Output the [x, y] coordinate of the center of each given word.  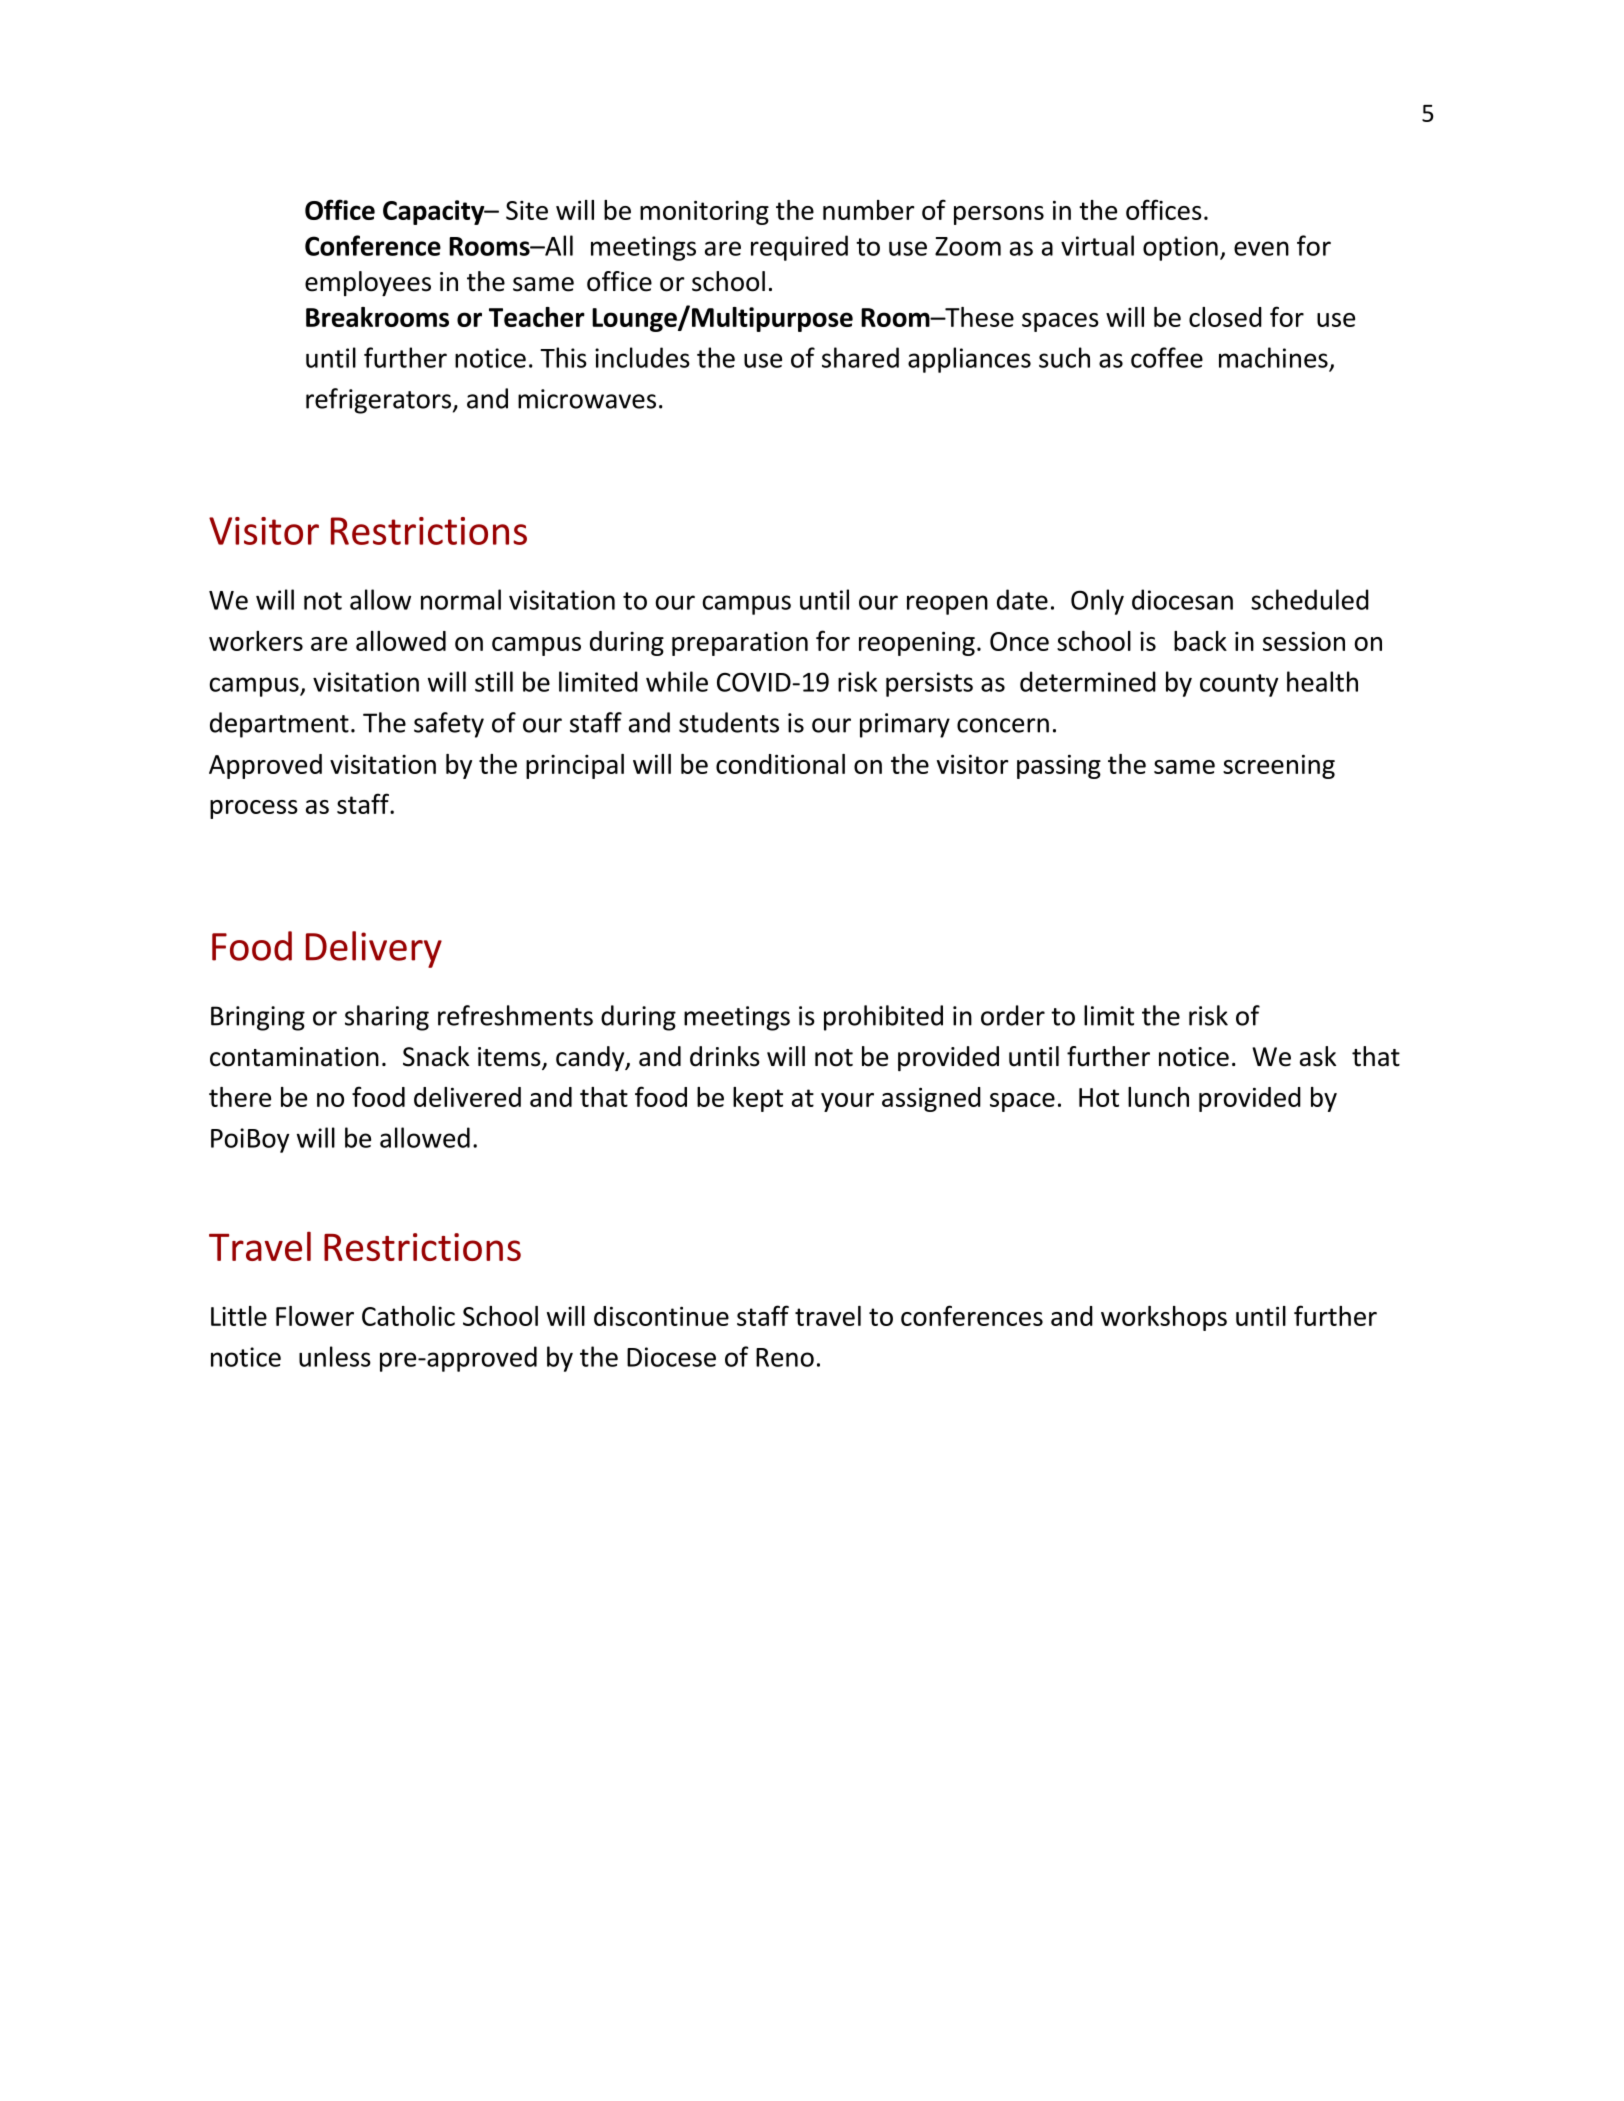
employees [368, 284]
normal [461, 599]
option [1180, 248]
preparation [740, 644]
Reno [785, 1357]
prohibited [883, 1018]
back [1200, 641]
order [1013, 1015]
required [799, 248]
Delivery [374, 949]
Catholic [408, 1316]
